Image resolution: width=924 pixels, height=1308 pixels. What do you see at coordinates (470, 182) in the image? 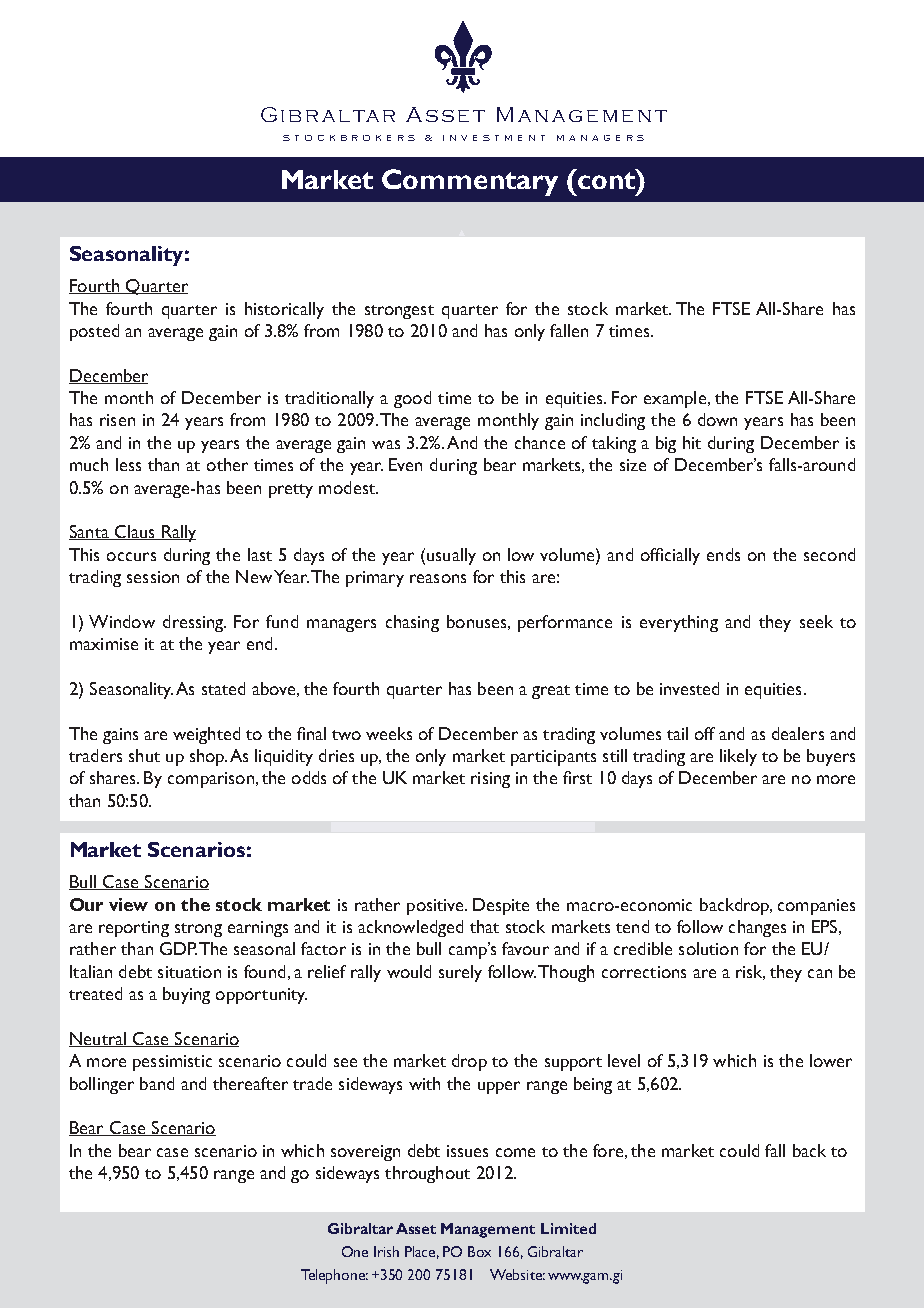
I see `Commentary` at bounding box center [470, 182].
